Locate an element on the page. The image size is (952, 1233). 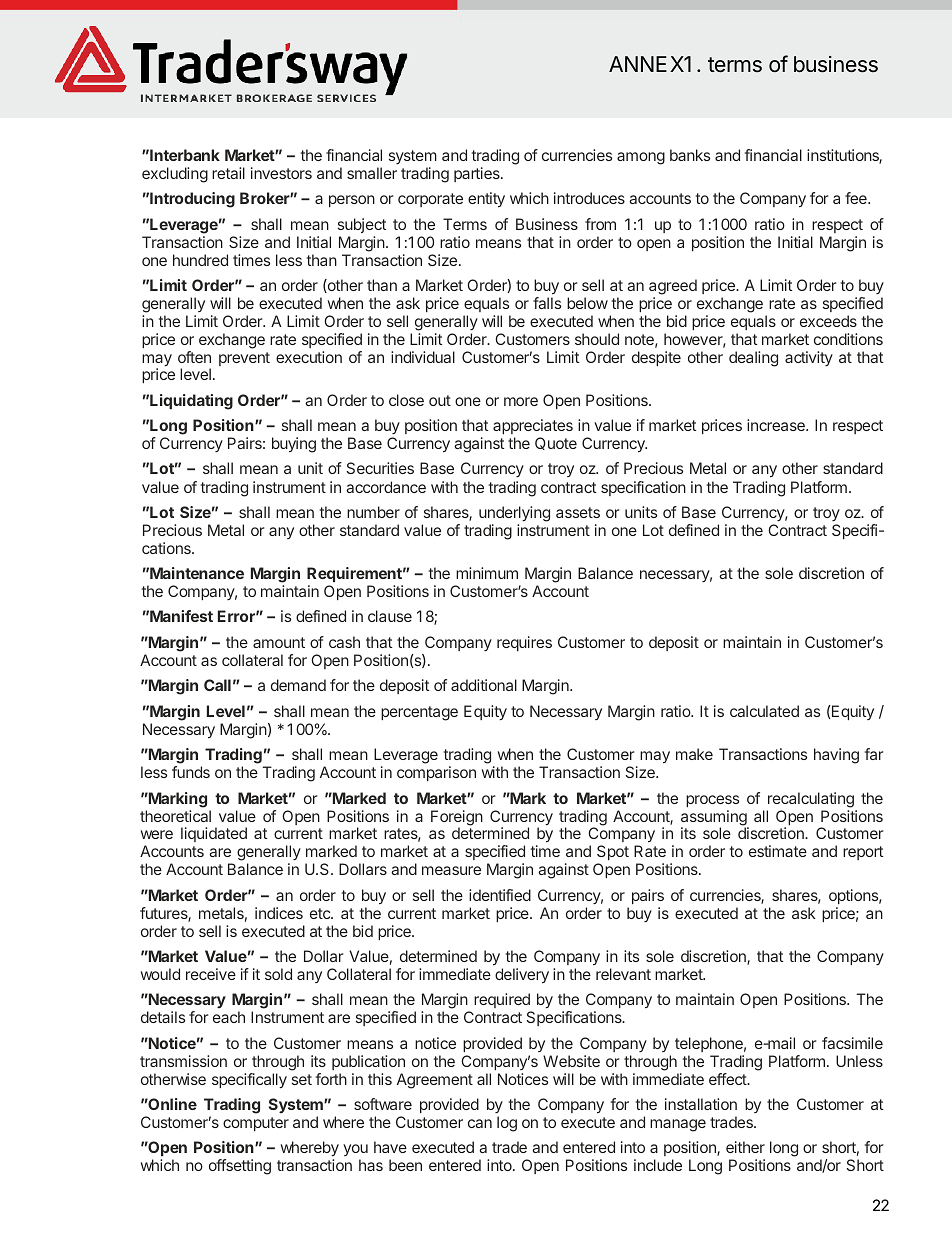
retail is located at coordinates (228, 173).
